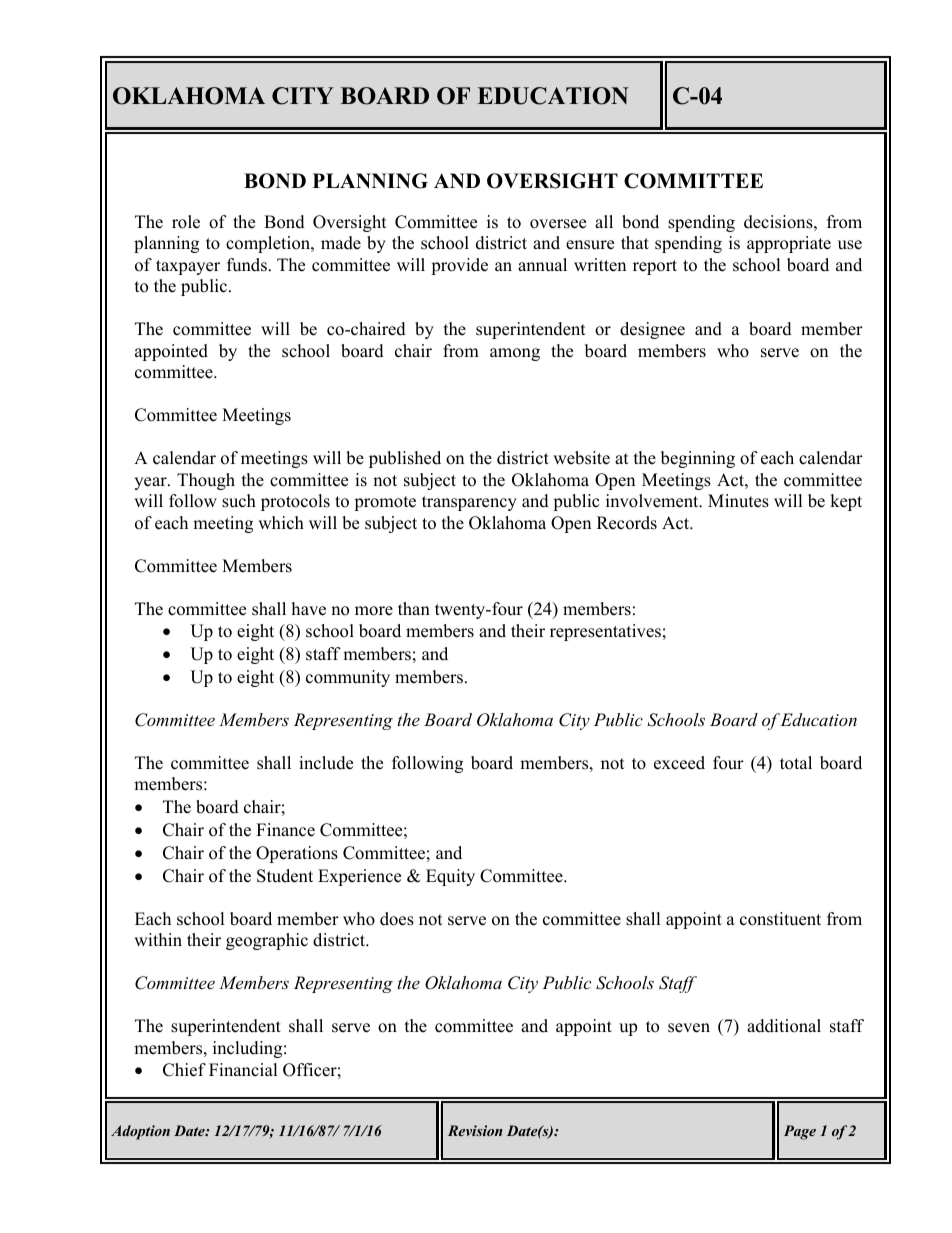  I want to click on Financial, so click(243, 1070).
